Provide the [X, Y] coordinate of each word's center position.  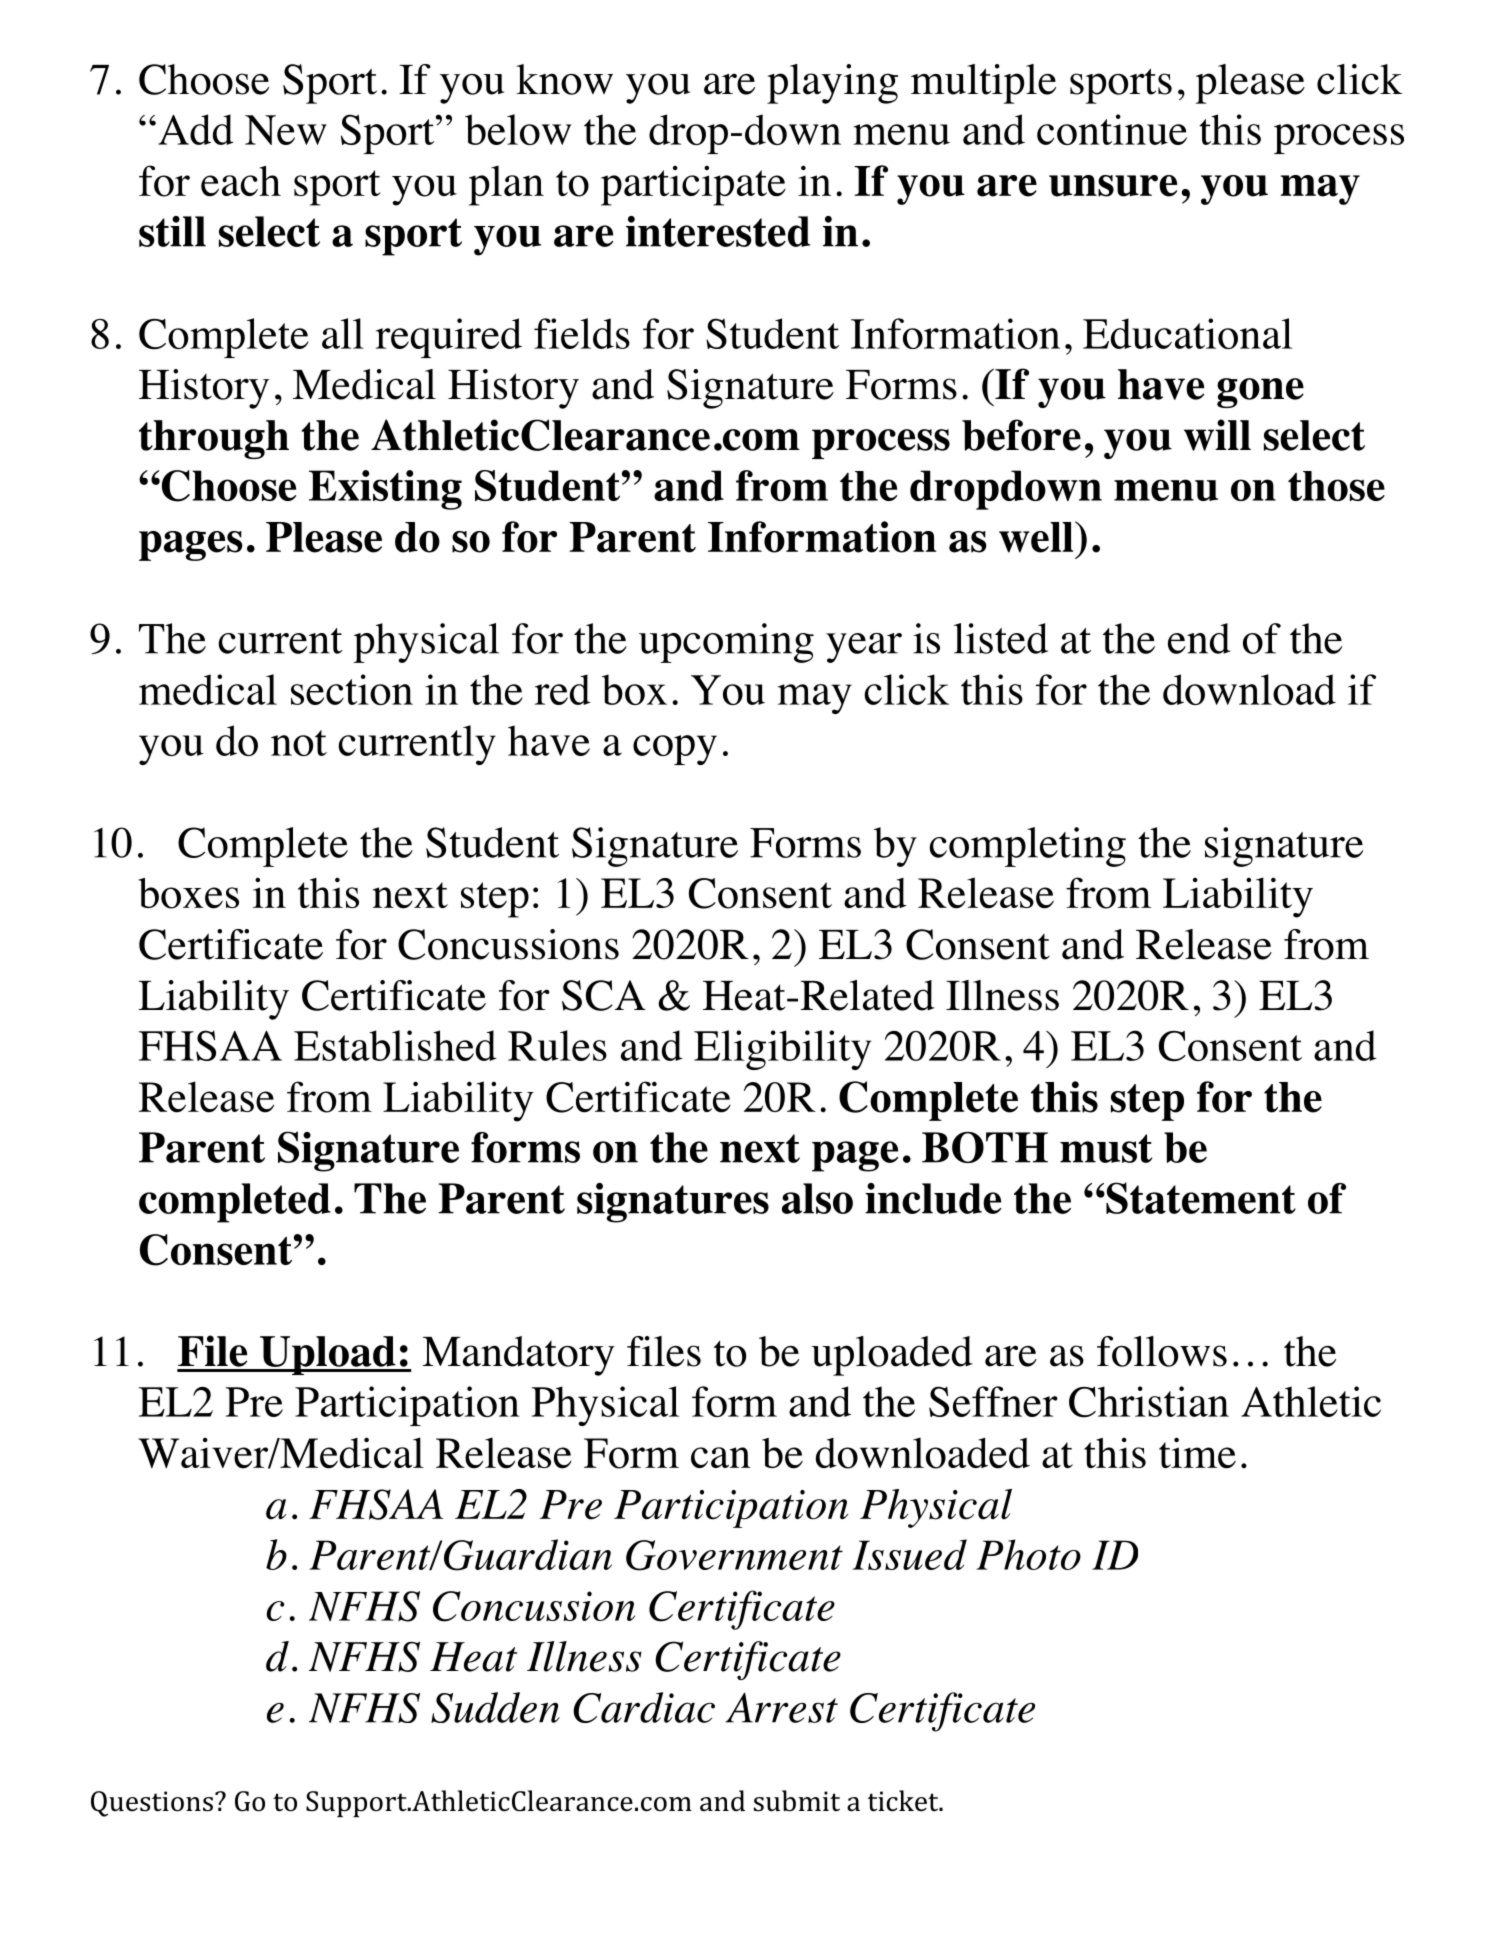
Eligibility [782, 1050]
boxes [188, 893]
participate [693, 185]
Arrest [781, 1708]
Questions [152, 1804]
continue [1112, 129]
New [286, 130]
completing [1027, 847]
